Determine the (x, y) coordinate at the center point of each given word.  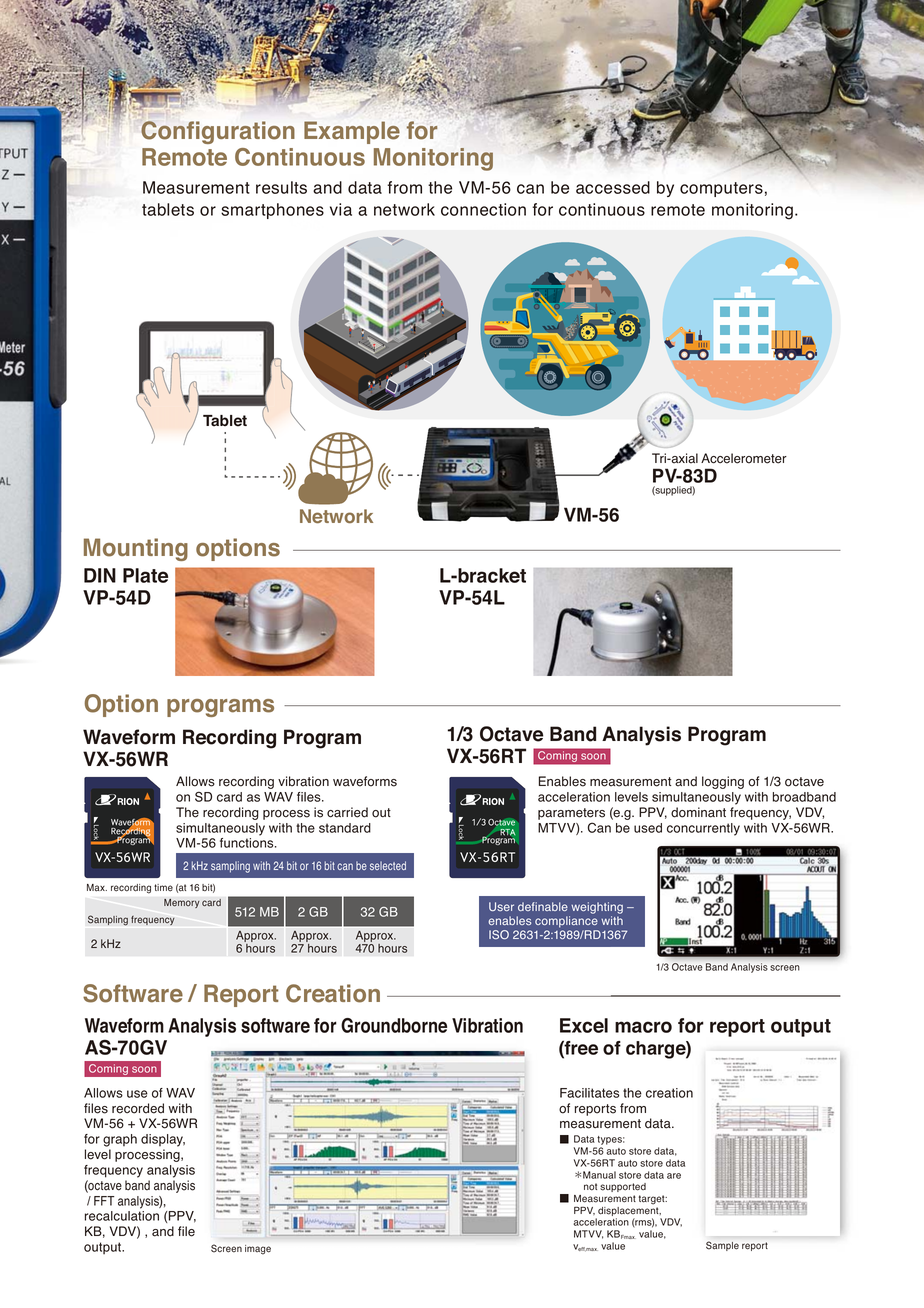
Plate (145, 575)
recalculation (122, 1216)
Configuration (218, 132)
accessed (613, 187)
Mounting (136, 549)
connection (483, 209)
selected (388, 865)
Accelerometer (744, 458)
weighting (597, 908)
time (163, 888)
